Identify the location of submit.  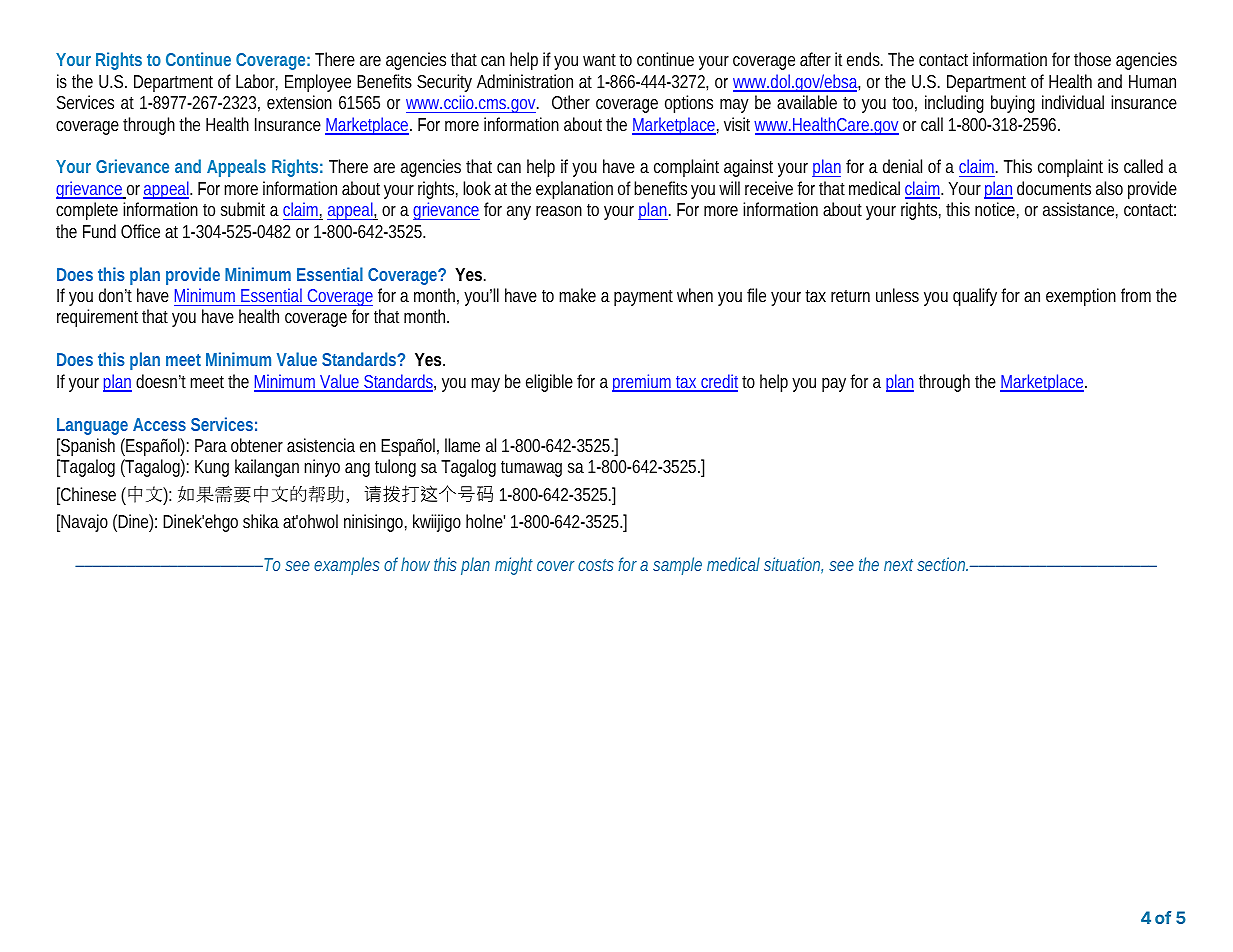
(243, 209).
